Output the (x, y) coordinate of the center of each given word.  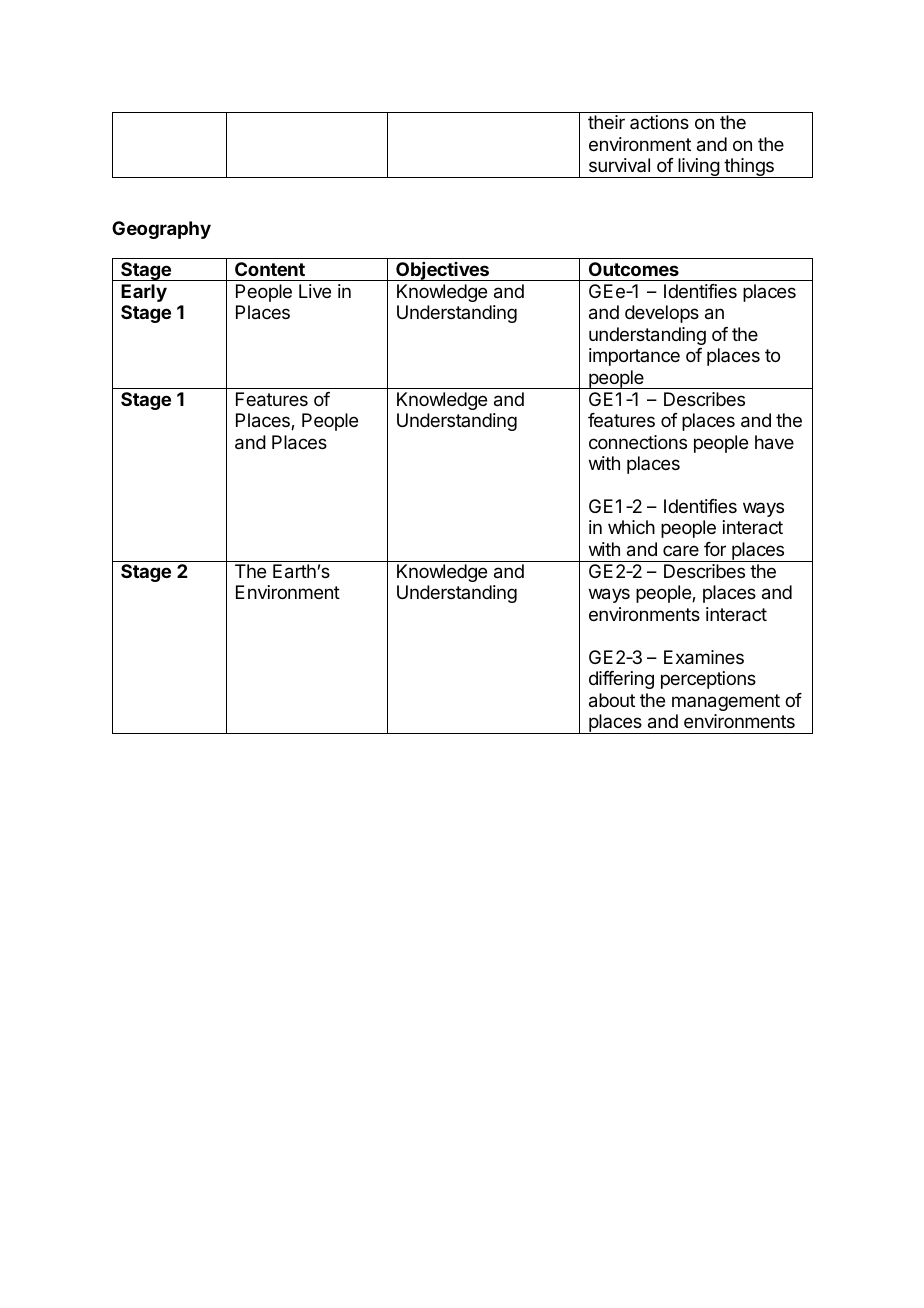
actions (659, 122)
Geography (161, 230)
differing (621, 680)
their (606, 122)
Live (315, 291)
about (612, 700)
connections (638, 442)
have (774, 442)
